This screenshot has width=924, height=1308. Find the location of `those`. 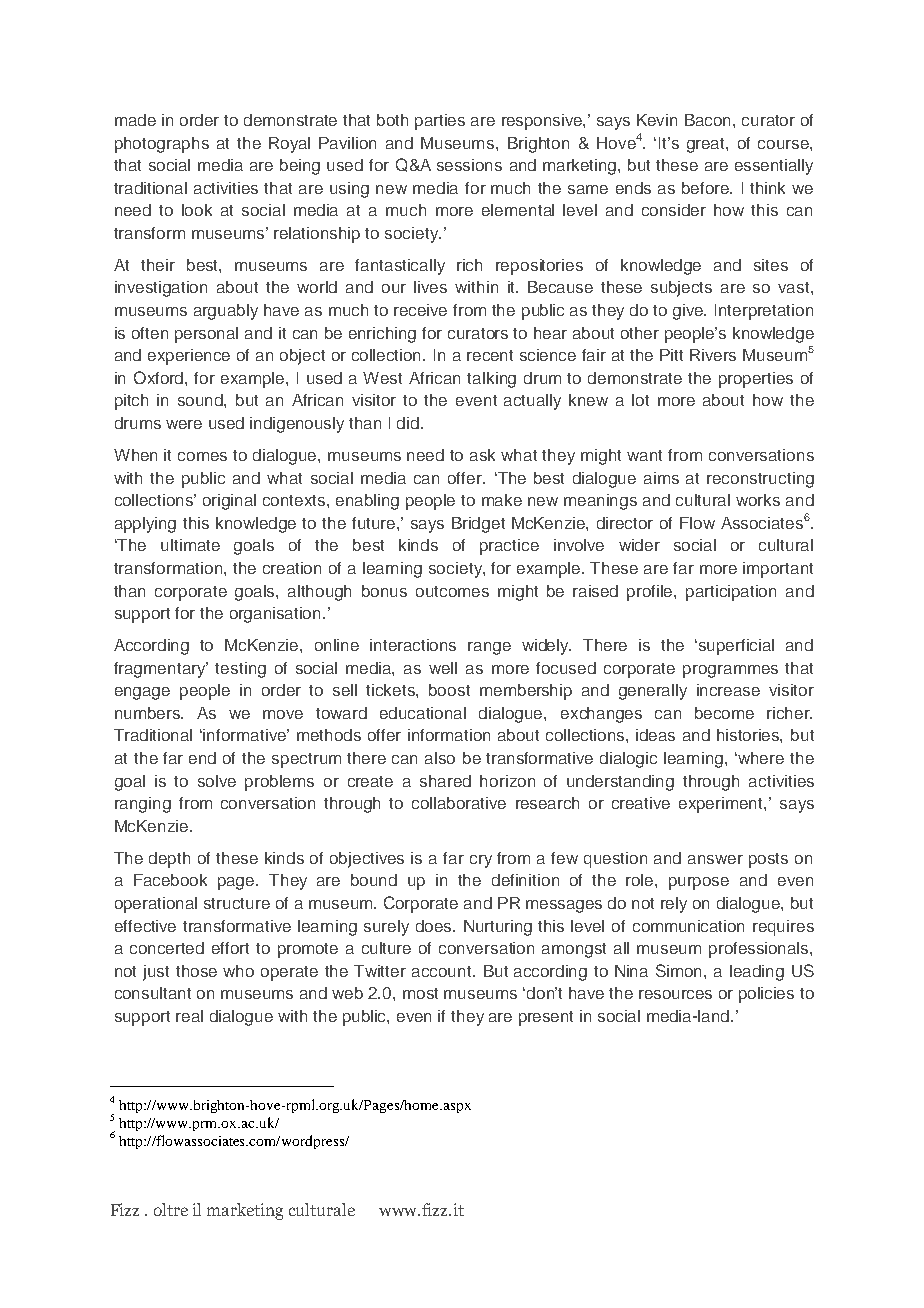

those is located at coordinates (196, 971).
